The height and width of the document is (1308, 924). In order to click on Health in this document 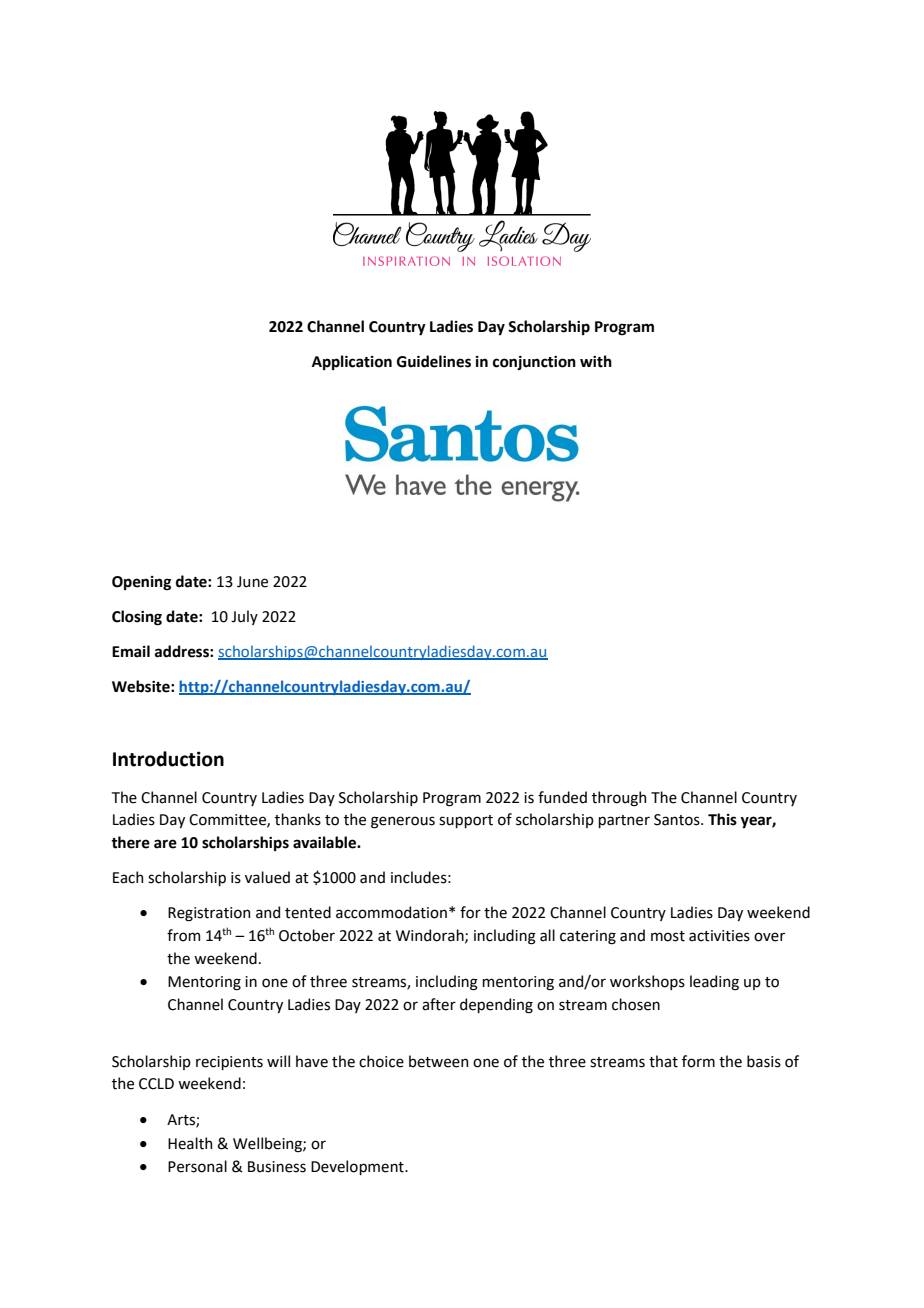, I will do `click(190, 1143)`.
